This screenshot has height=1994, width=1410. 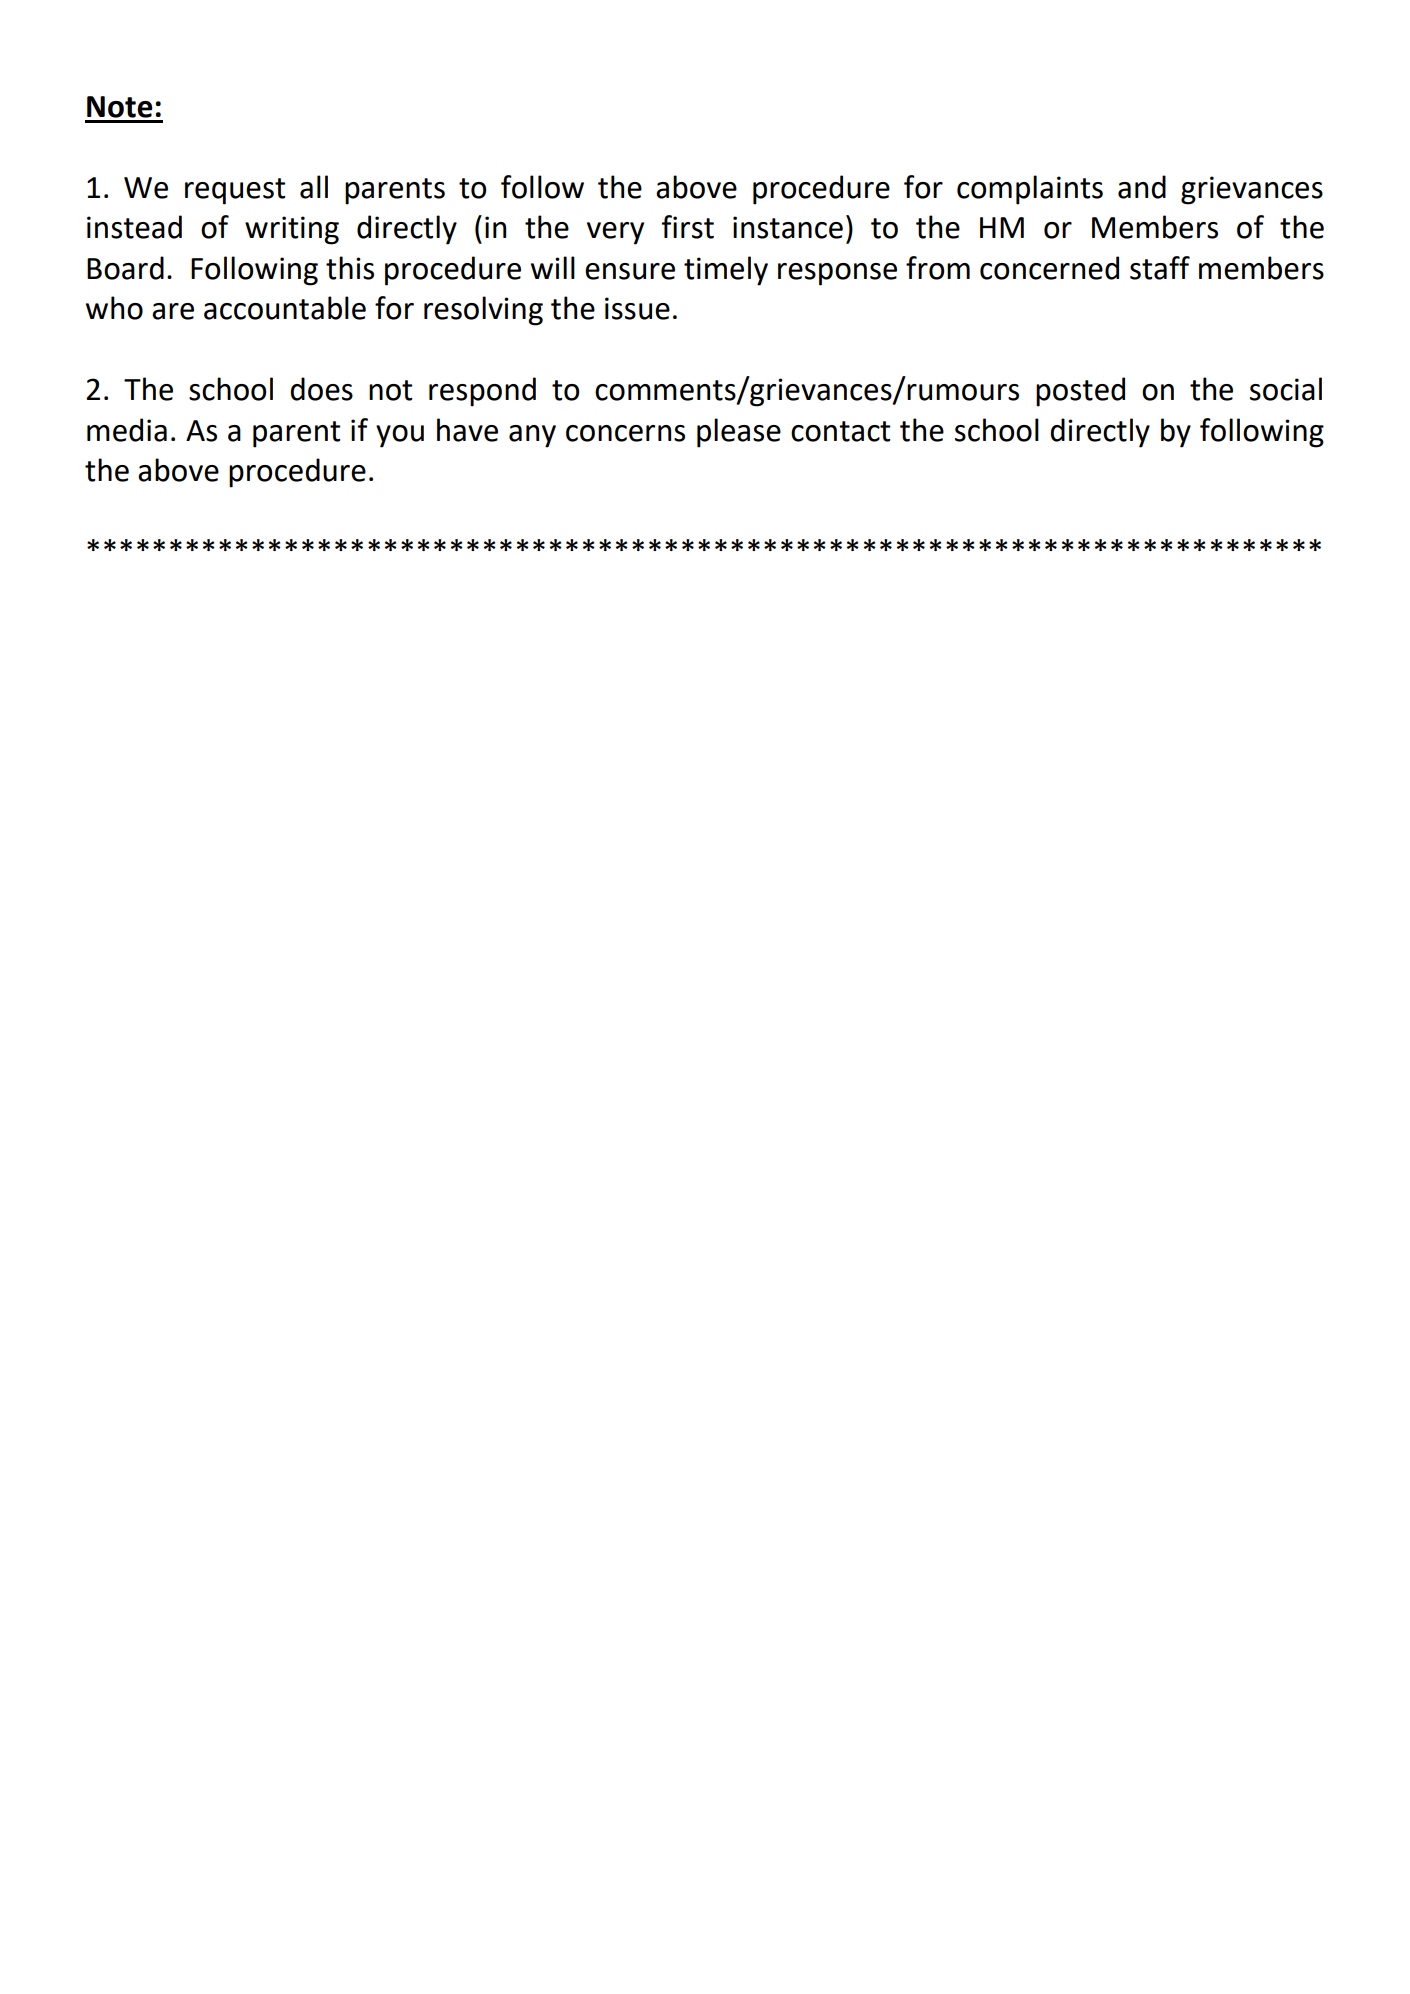 I want to click on issue, so click(x=637, y=308).
